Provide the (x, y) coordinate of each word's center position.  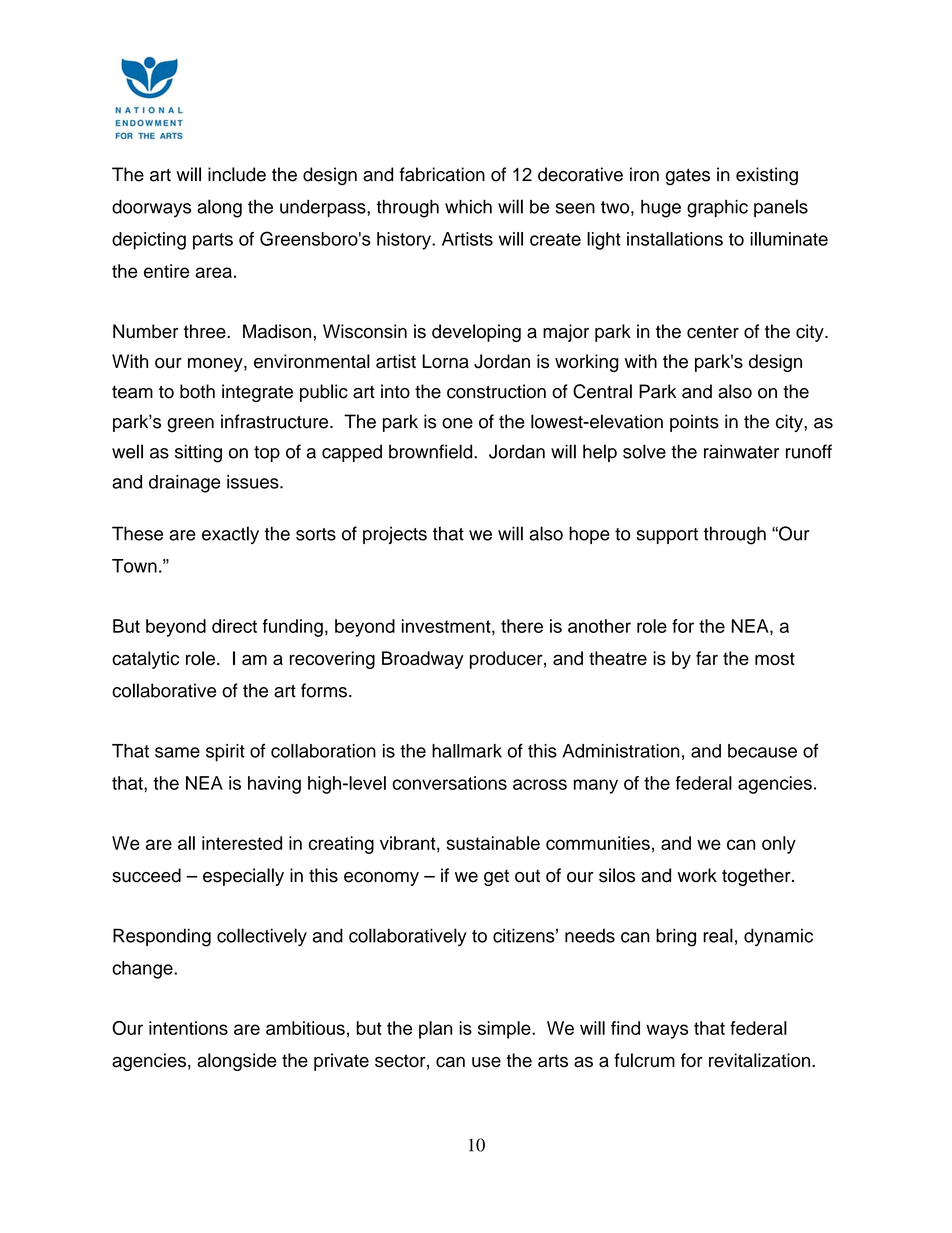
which (468, 206)
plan (435, 1030)
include (237, 174)
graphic (717, 208)
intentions (188, 1028)
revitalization (761, 1060)
